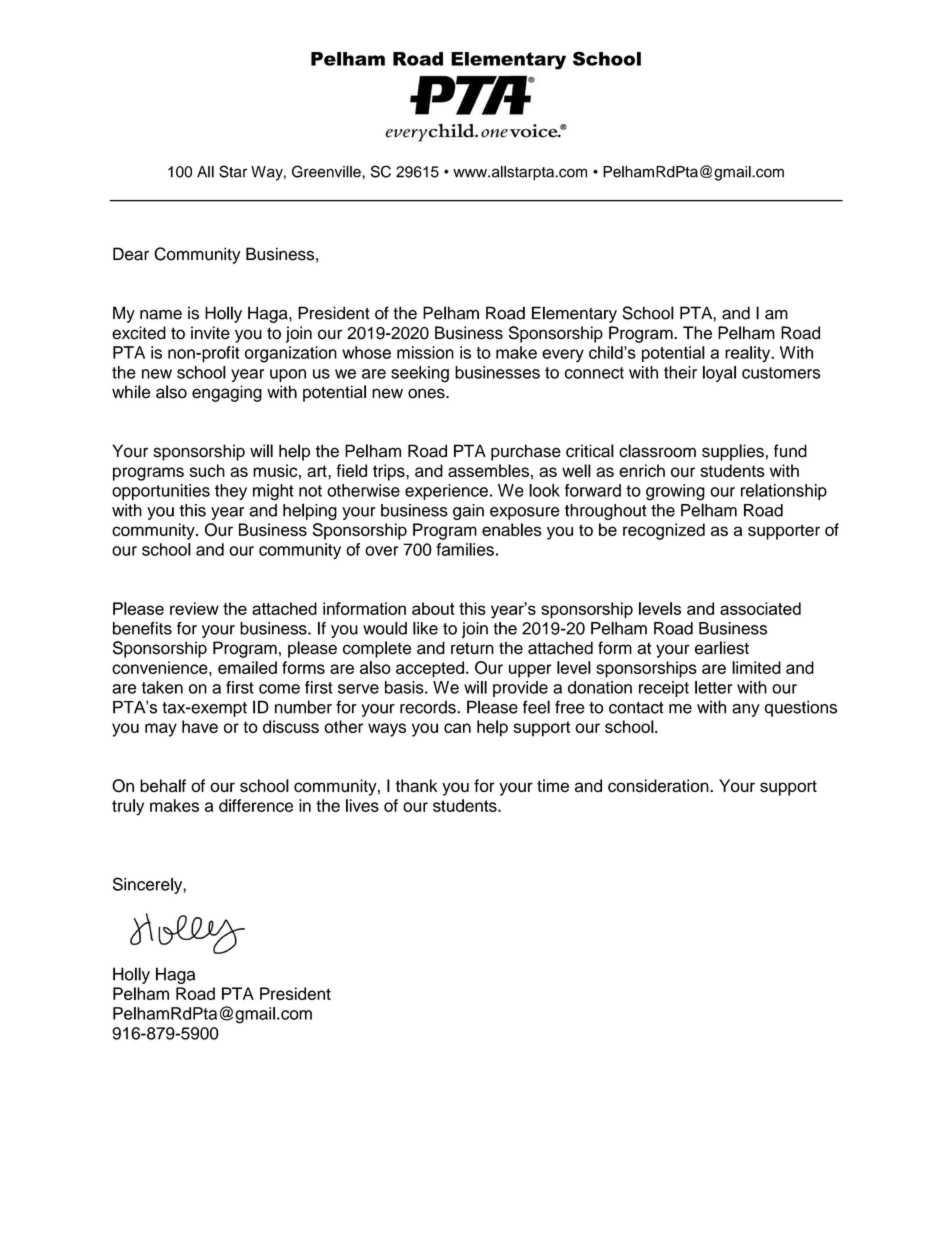 The image size is (952, 1233). Describe the element at coordinates (416, 786) in the screenshot. I see `thank` at that location.
